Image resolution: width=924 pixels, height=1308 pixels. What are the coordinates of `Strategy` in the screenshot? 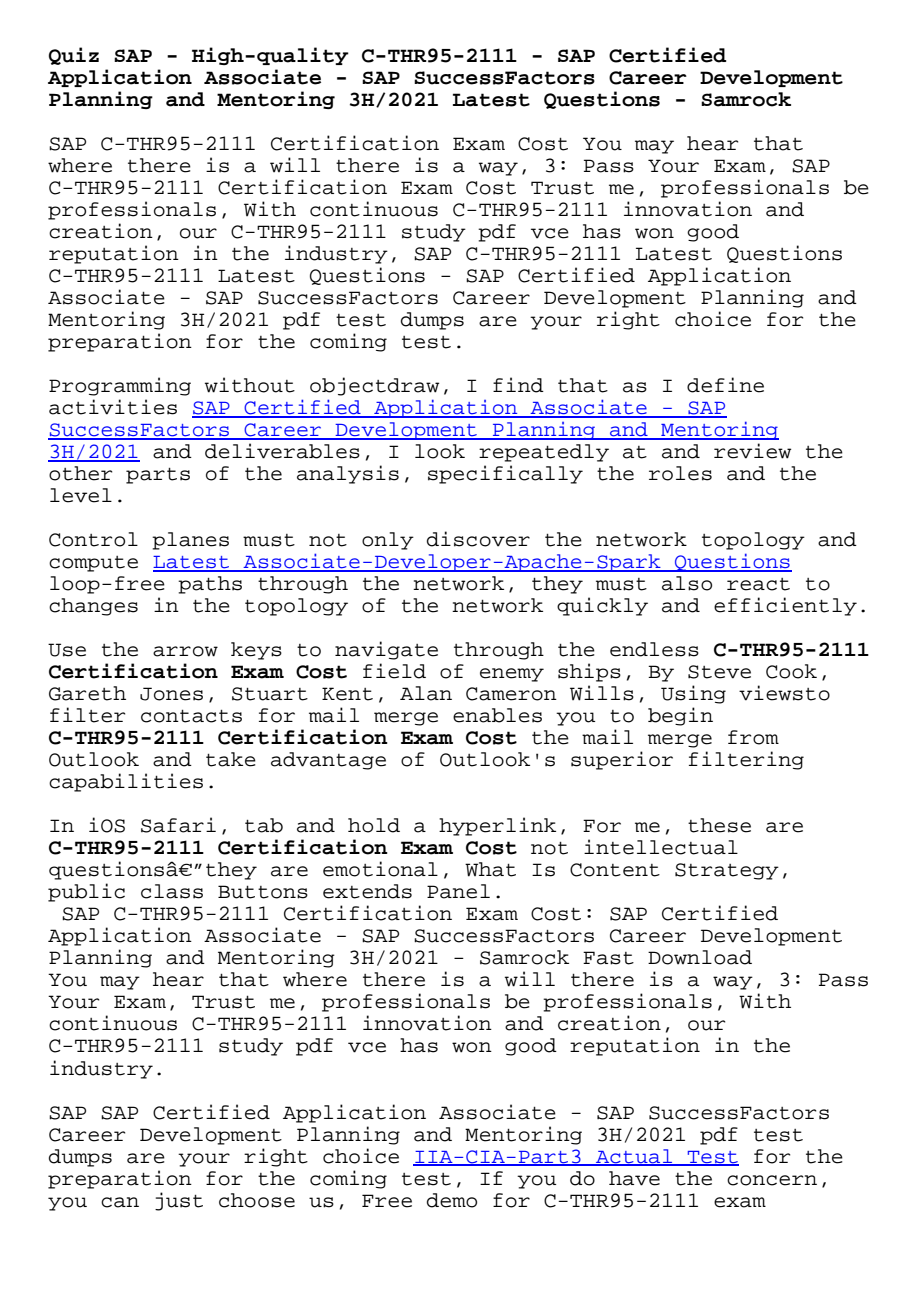 It's located at (727, 871).
